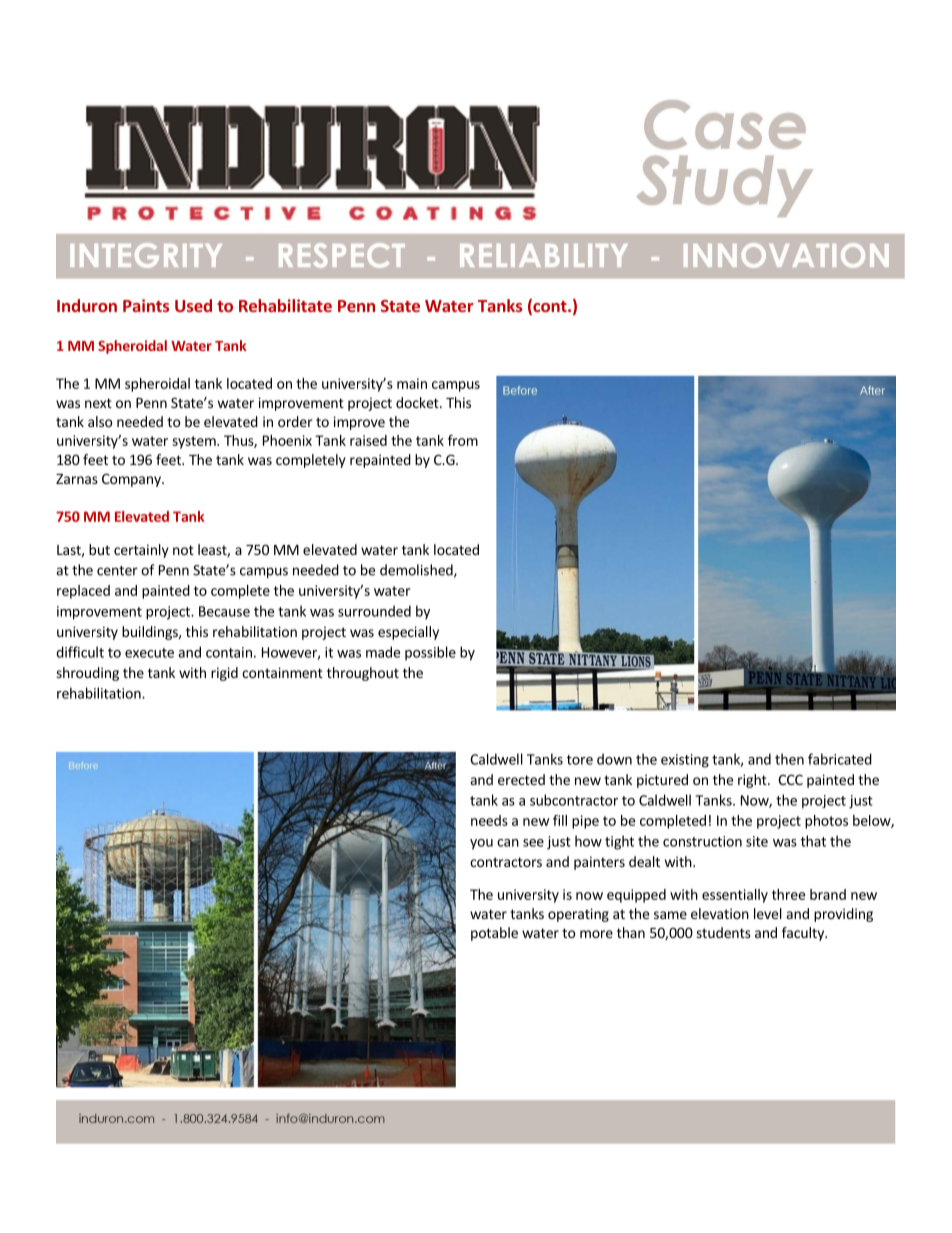  What do you see at coordinates (193, 305) in the screenshot?
I see `Used` at bounding box center [193, 305].
